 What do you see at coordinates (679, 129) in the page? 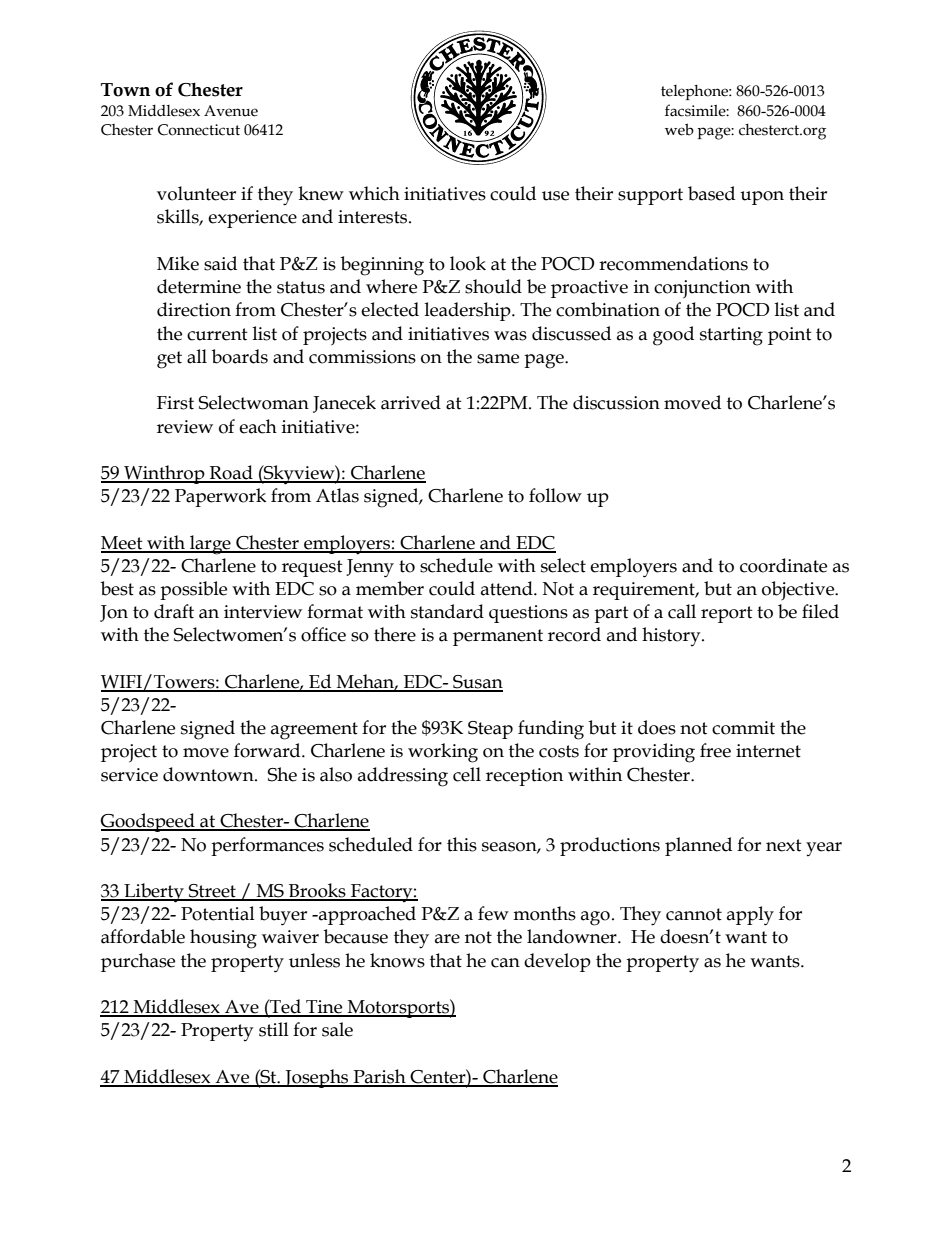
I see `web` at bounding box center [679, 129].
